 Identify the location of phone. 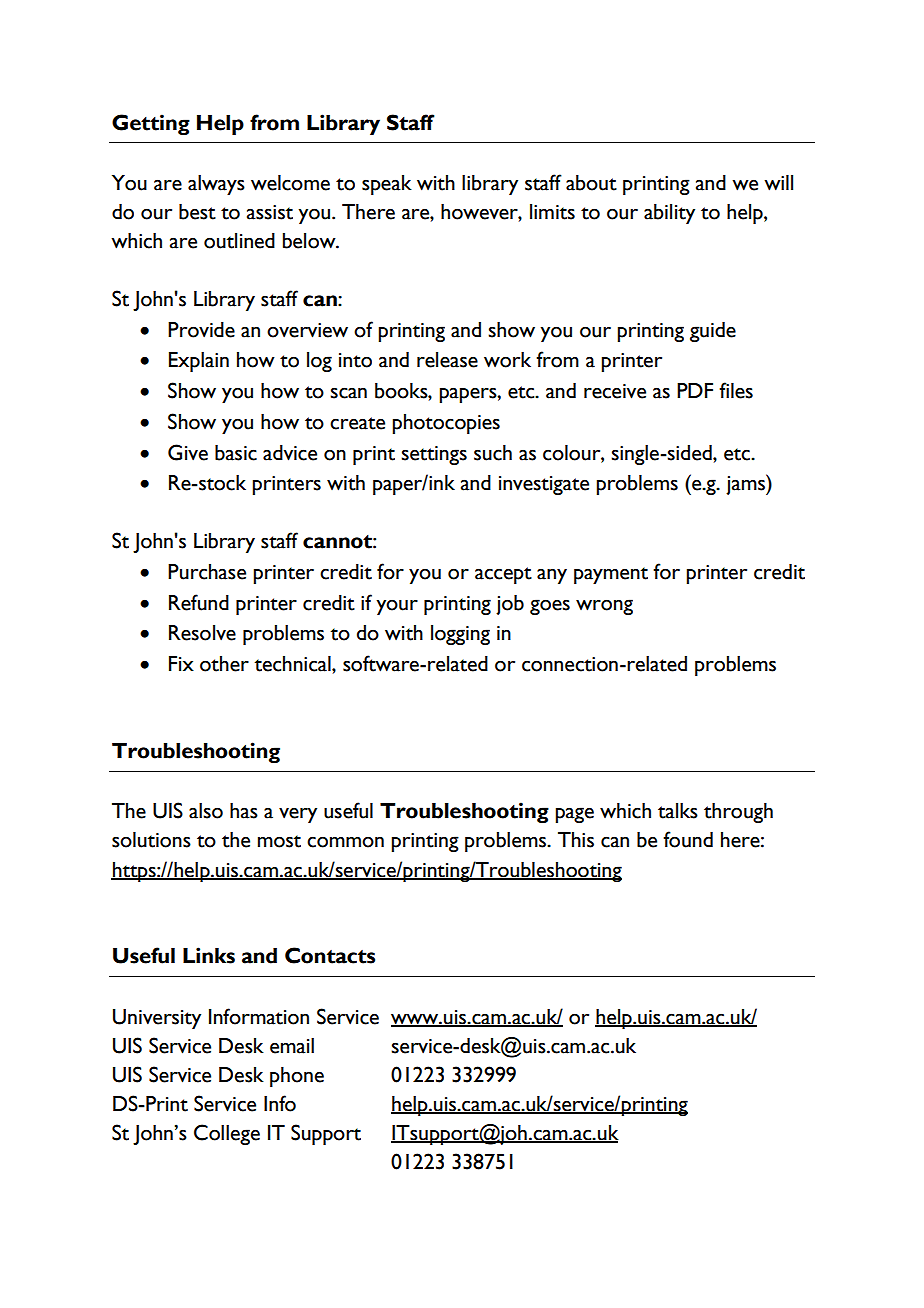
(297, 1077).
